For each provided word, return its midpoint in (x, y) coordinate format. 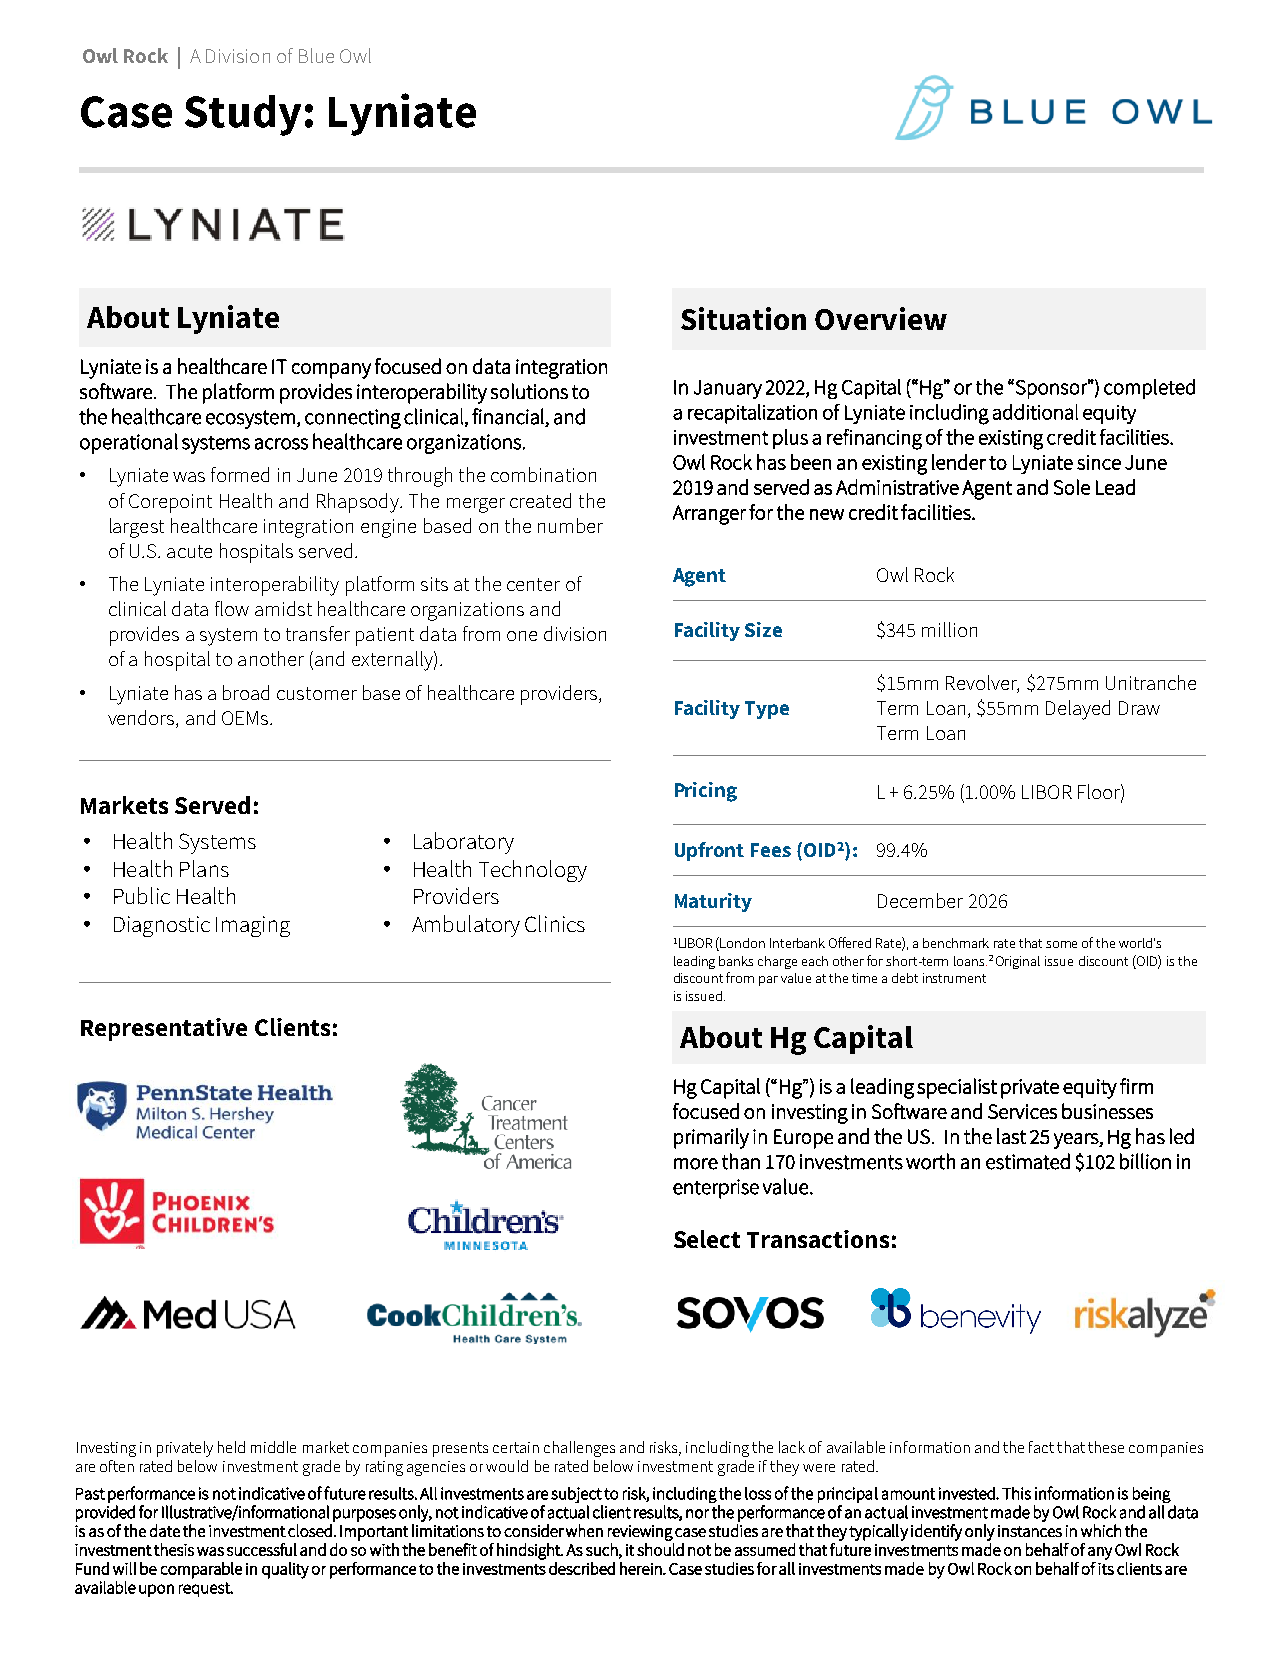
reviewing (640, 1533)
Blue (316, 55)
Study (243, 115)
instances (1030, 1531)
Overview (881, 318)
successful (262, 1549)
